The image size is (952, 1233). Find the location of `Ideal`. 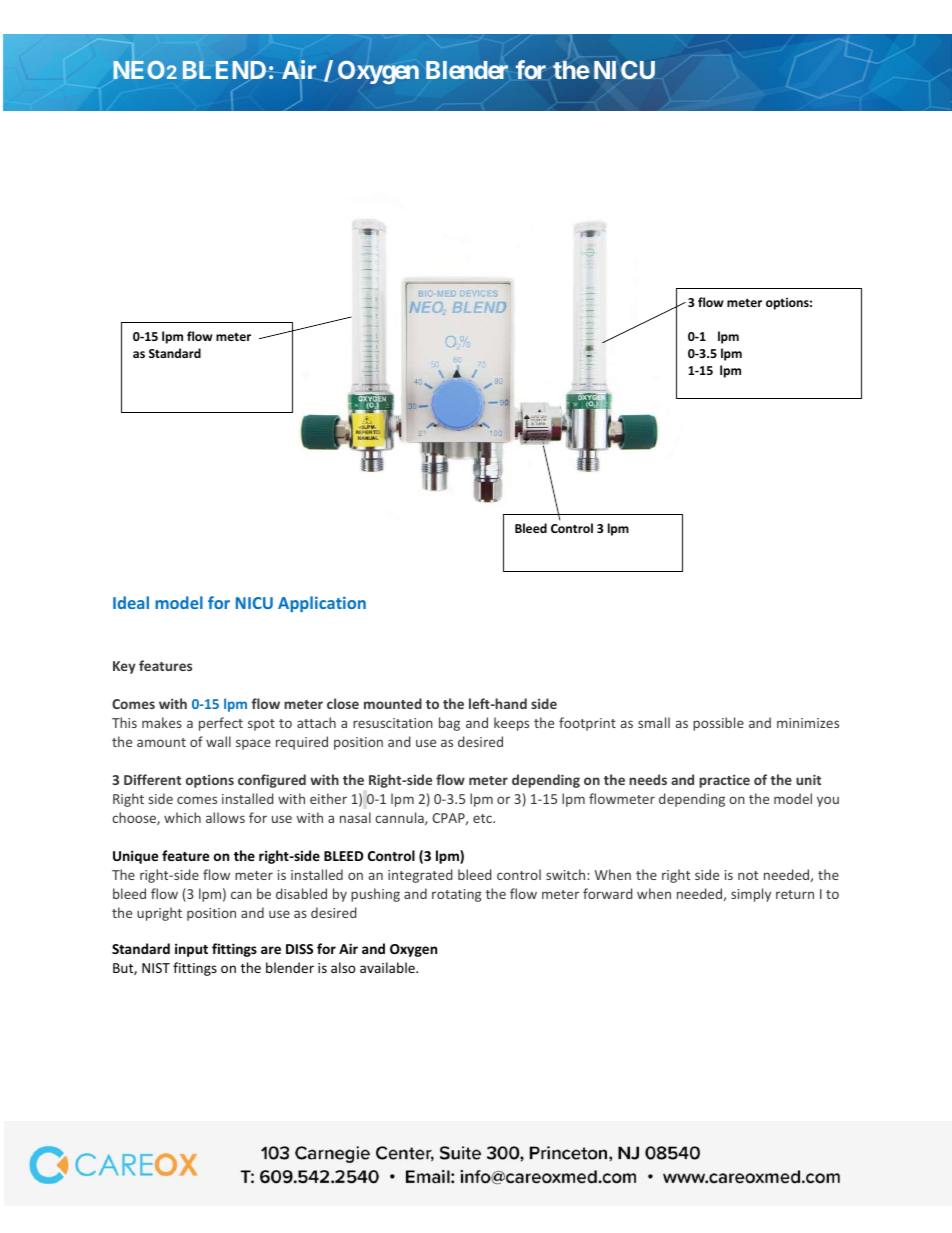

Ideal is located at coordinates (131, 602).
